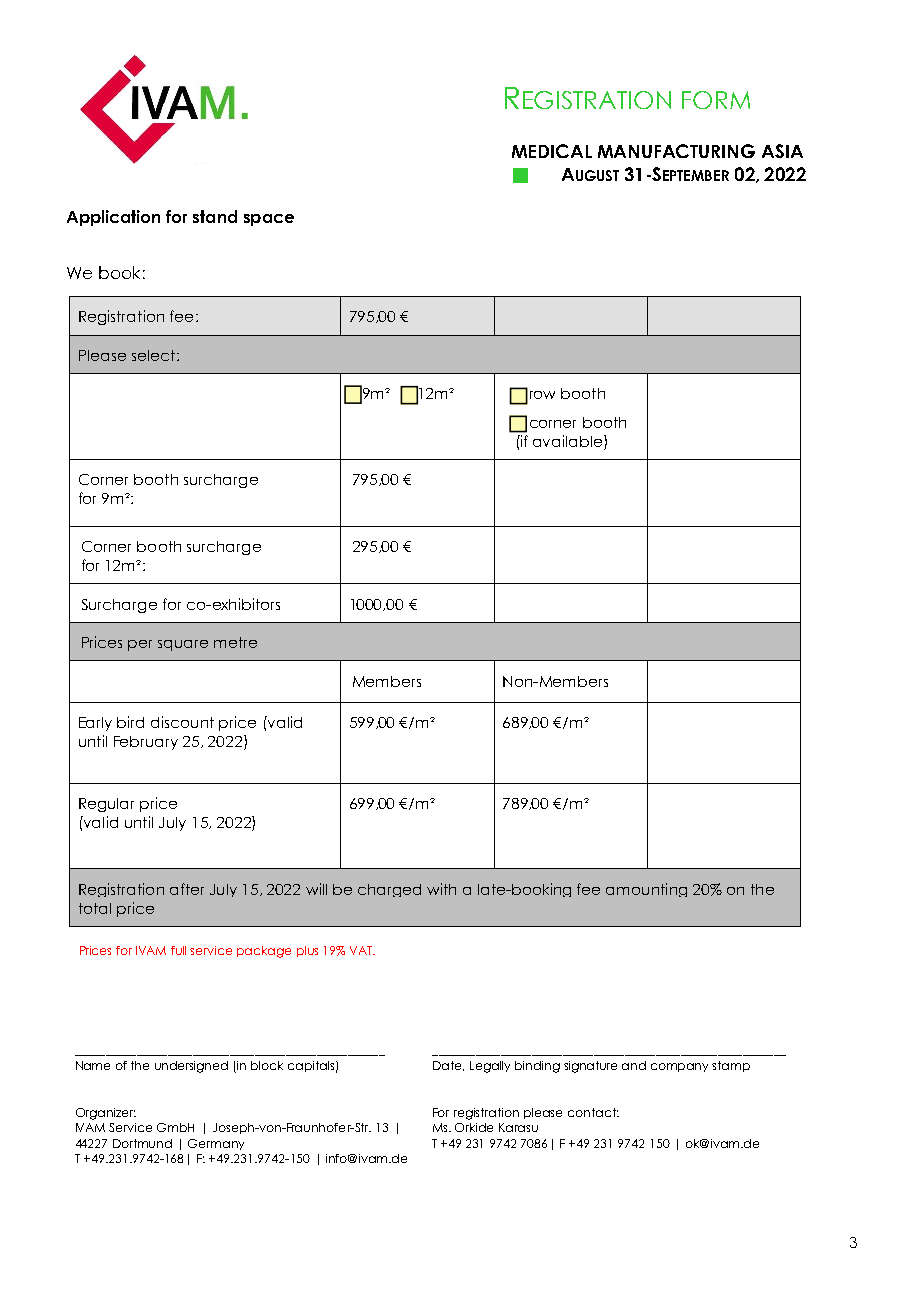 This screenshot has width=924, height=1308. I want to click on metre, so click(235, 642).
